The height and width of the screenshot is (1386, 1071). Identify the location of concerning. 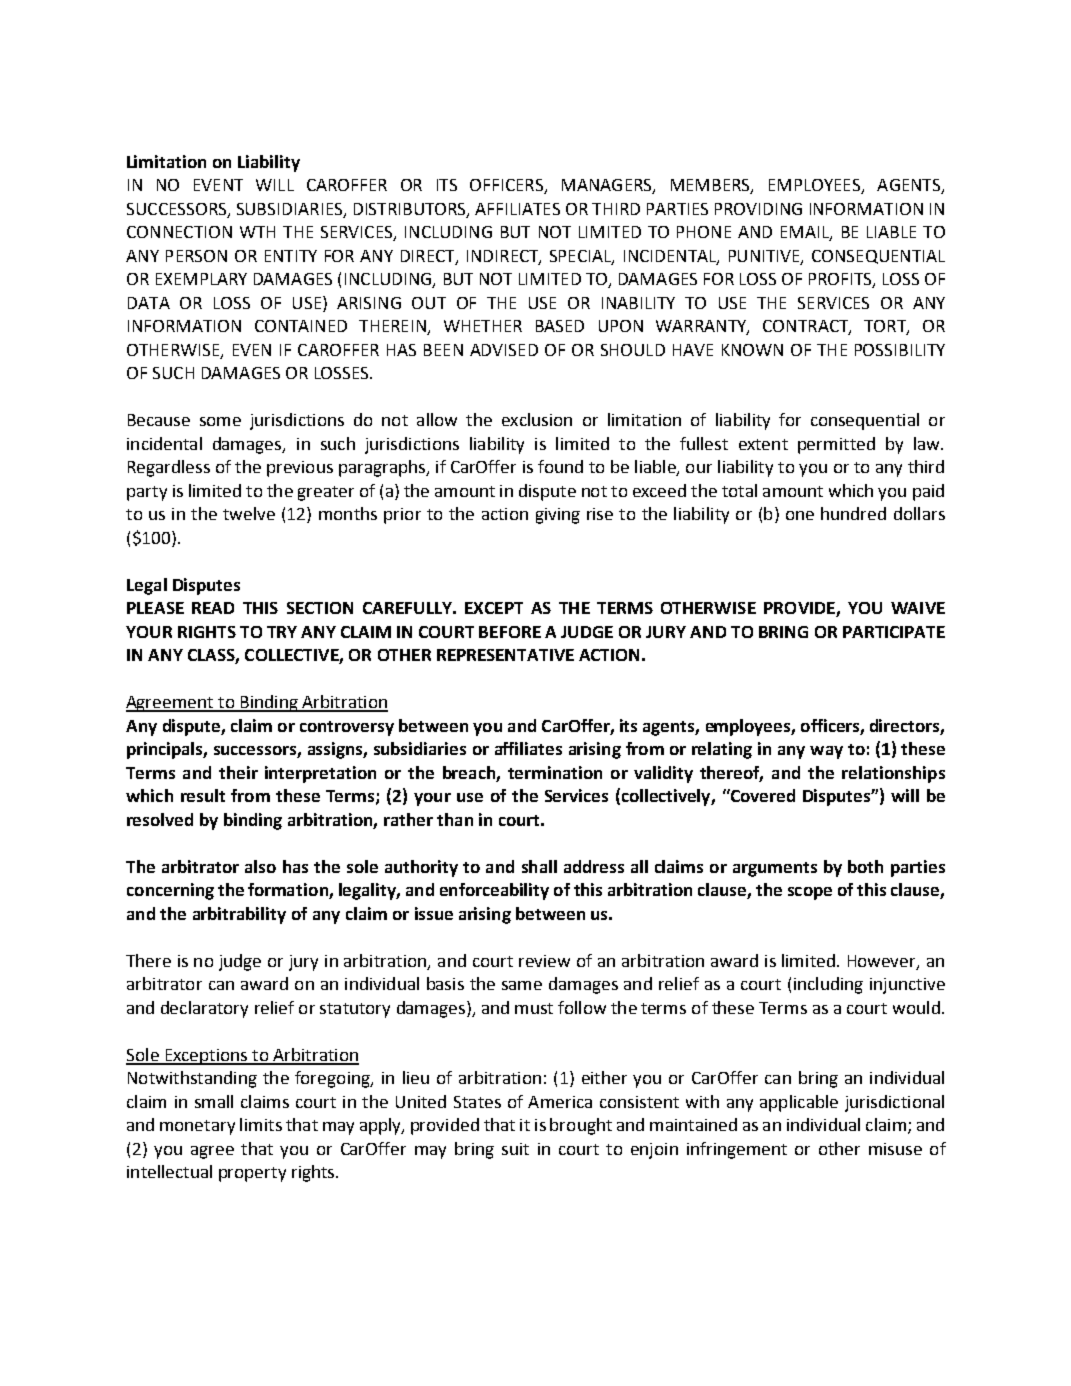
(170, 891).
